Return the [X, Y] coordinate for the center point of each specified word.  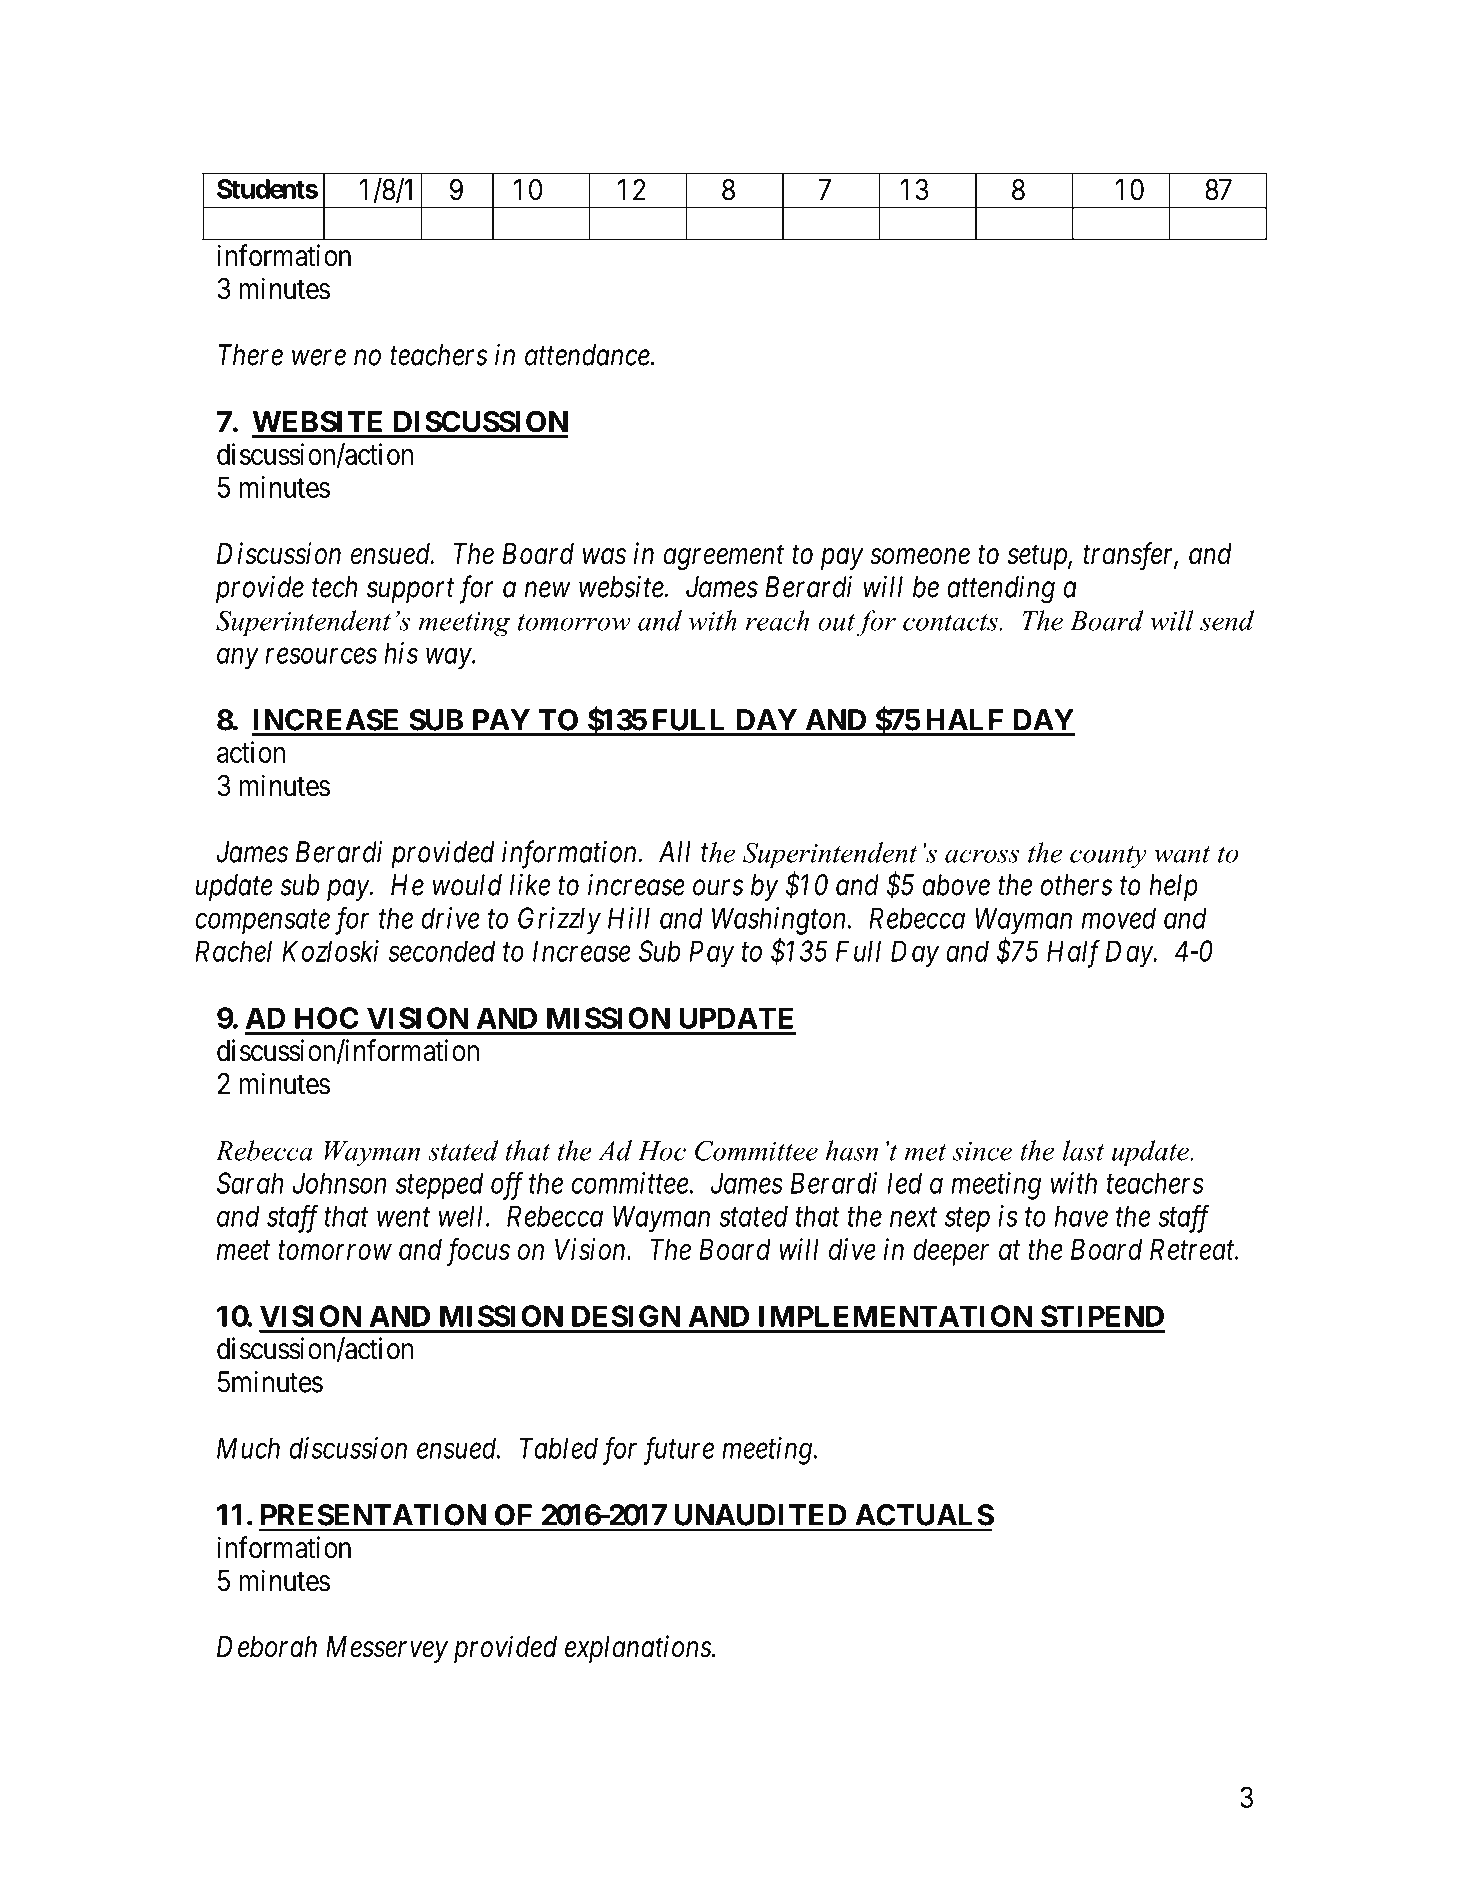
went [403, 1217]
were [319, 358]
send [1227, 620]
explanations [639, 1649]
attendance [588, 355]
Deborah [267, 1647]
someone [920, 557]
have [1081, 1216]
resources [321, 656]
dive [852, 1249]
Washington [780, 921]
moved [1119, 918]
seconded [442, 951]
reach [777, 620]
